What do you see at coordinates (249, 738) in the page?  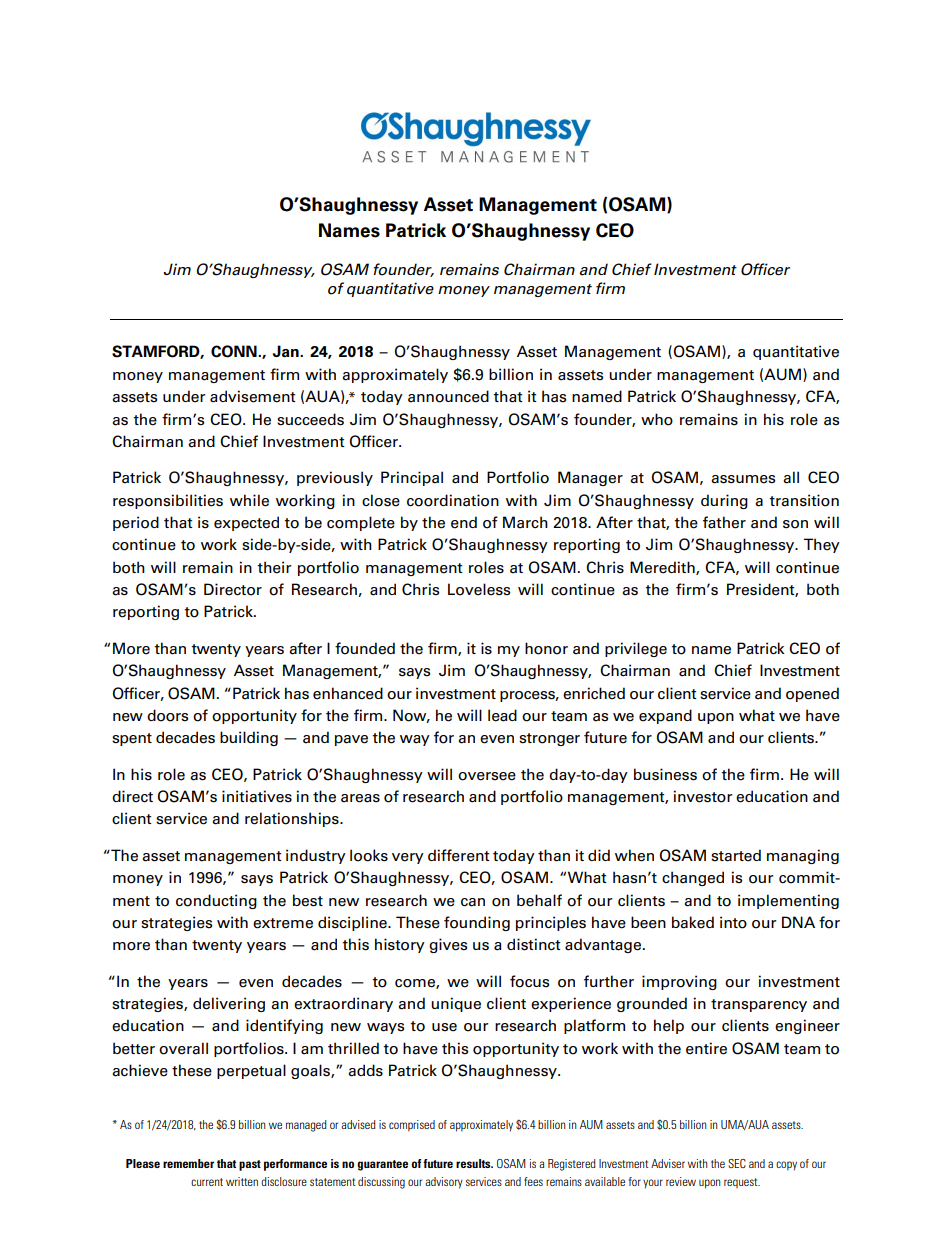 I see `building` at bounding box center [249, 738].
